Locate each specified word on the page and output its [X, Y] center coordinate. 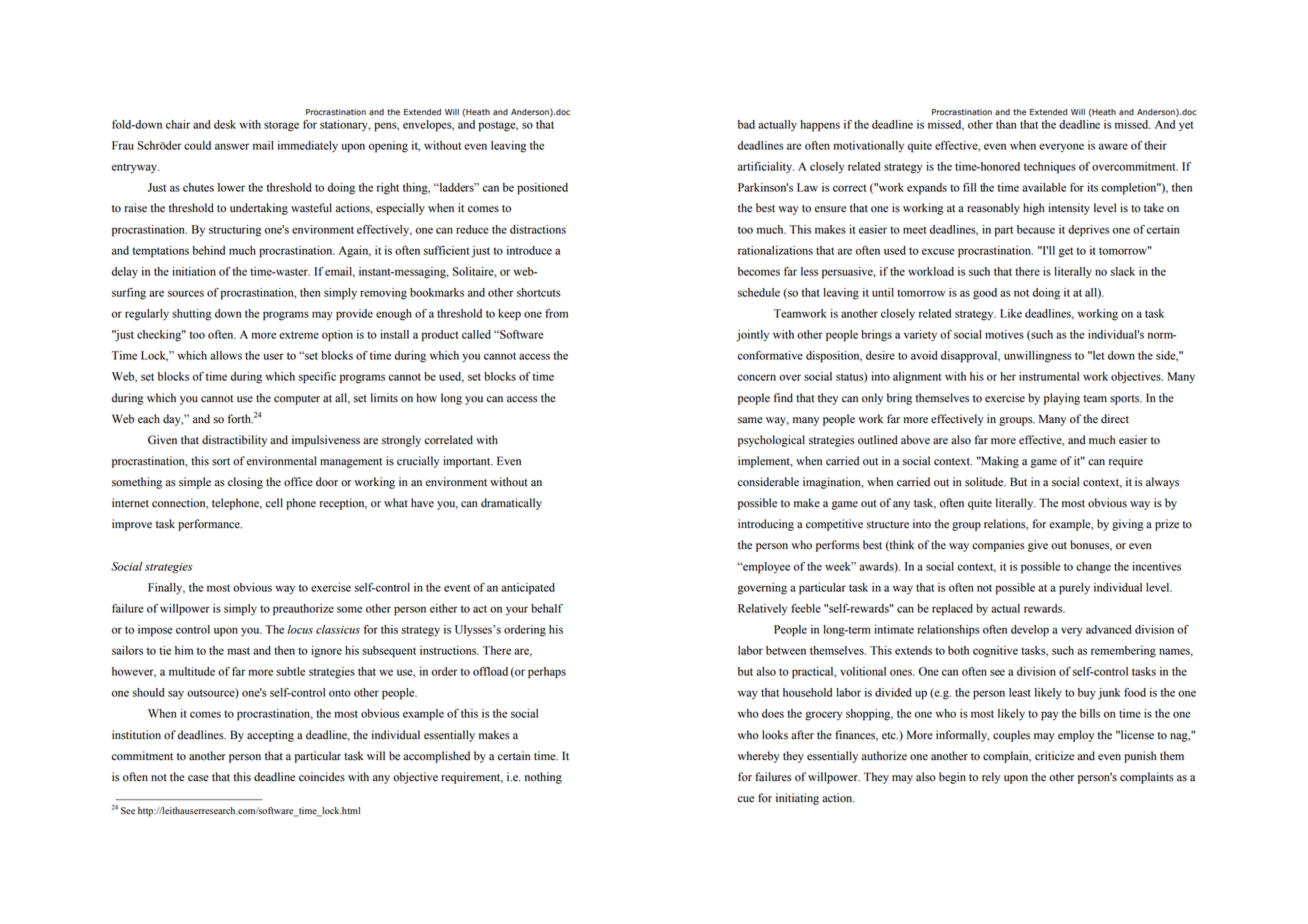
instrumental [1049, 376]
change [1093, 568]
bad [746, 124]
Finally [166, 589]
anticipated [528, 589]
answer [232, 146]
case [198, 778]
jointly [752, 336]
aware [1113, 146]
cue [746, 799]
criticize [1054, 756]
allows [226, 355]
